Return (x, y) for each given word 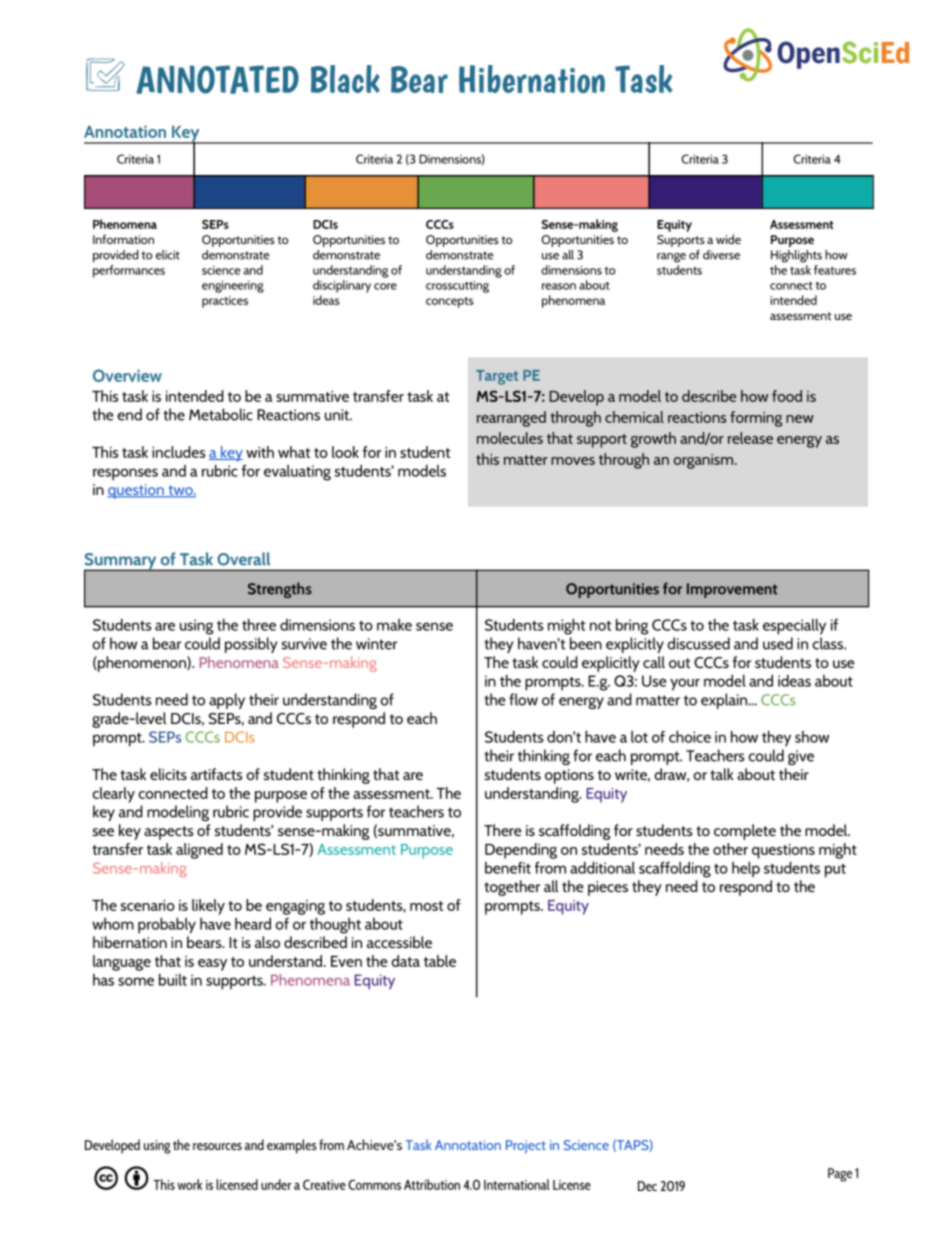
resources (217, 1146)
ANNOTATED (217, 79)
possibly (251, 645)
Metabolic (221, 414)
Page (840, 1175)
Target (497, 377)
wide (728, 239)
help (746, 870)
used (778, 643)
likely (208, 907)
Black (345, 79)
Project (526, 1146)
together (512, 888)
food (787, 396)
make (394, 625)
